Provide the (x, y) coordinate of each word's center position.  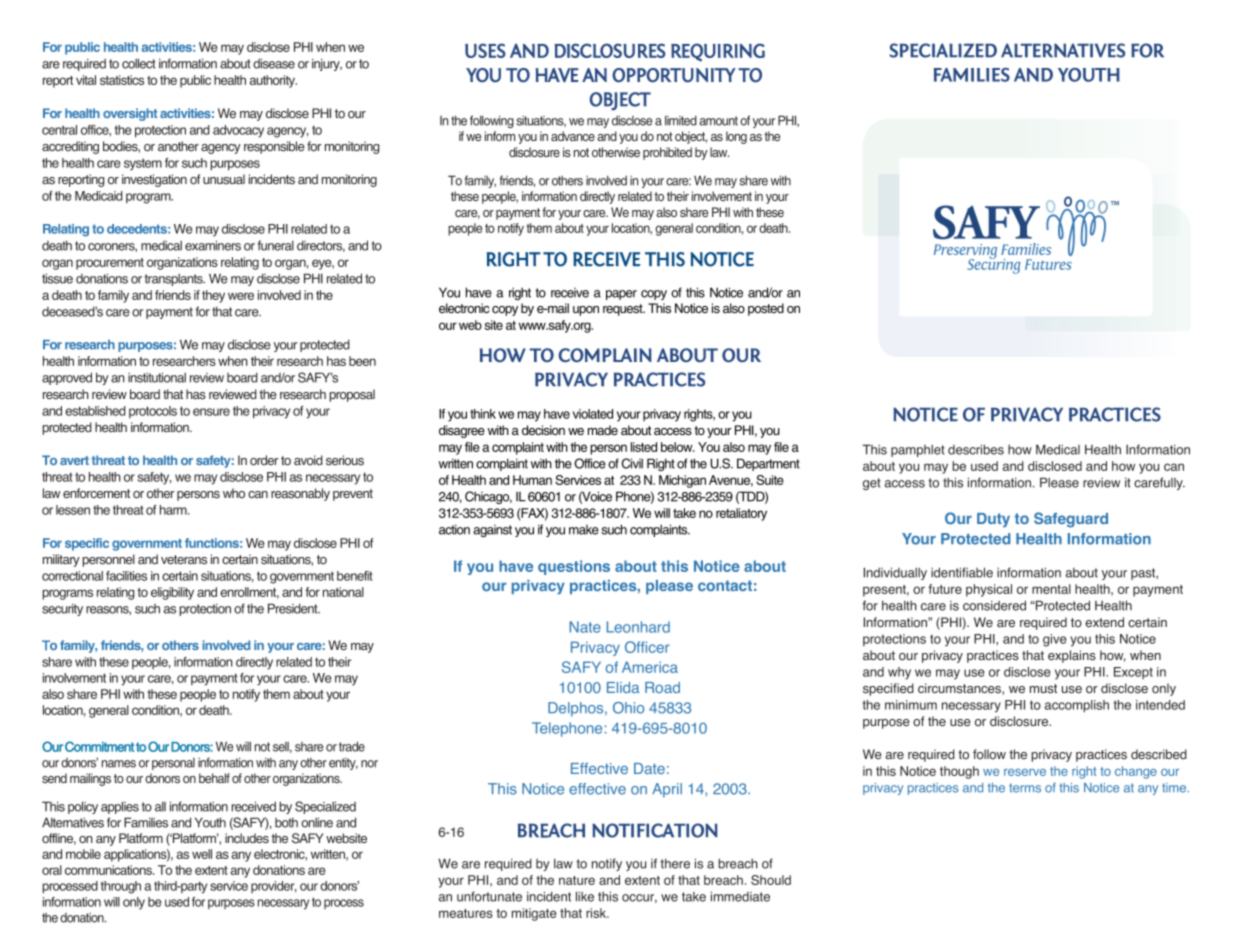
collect (139, 63)
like (585, 896)
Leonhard (638, 627)
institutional (157, 377)
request (624, 310)
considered (994, 605)
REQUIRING (718, 52)
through (121, 887)
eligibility (172, 593)
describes (976, 449)
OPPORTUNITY (674, 75)
